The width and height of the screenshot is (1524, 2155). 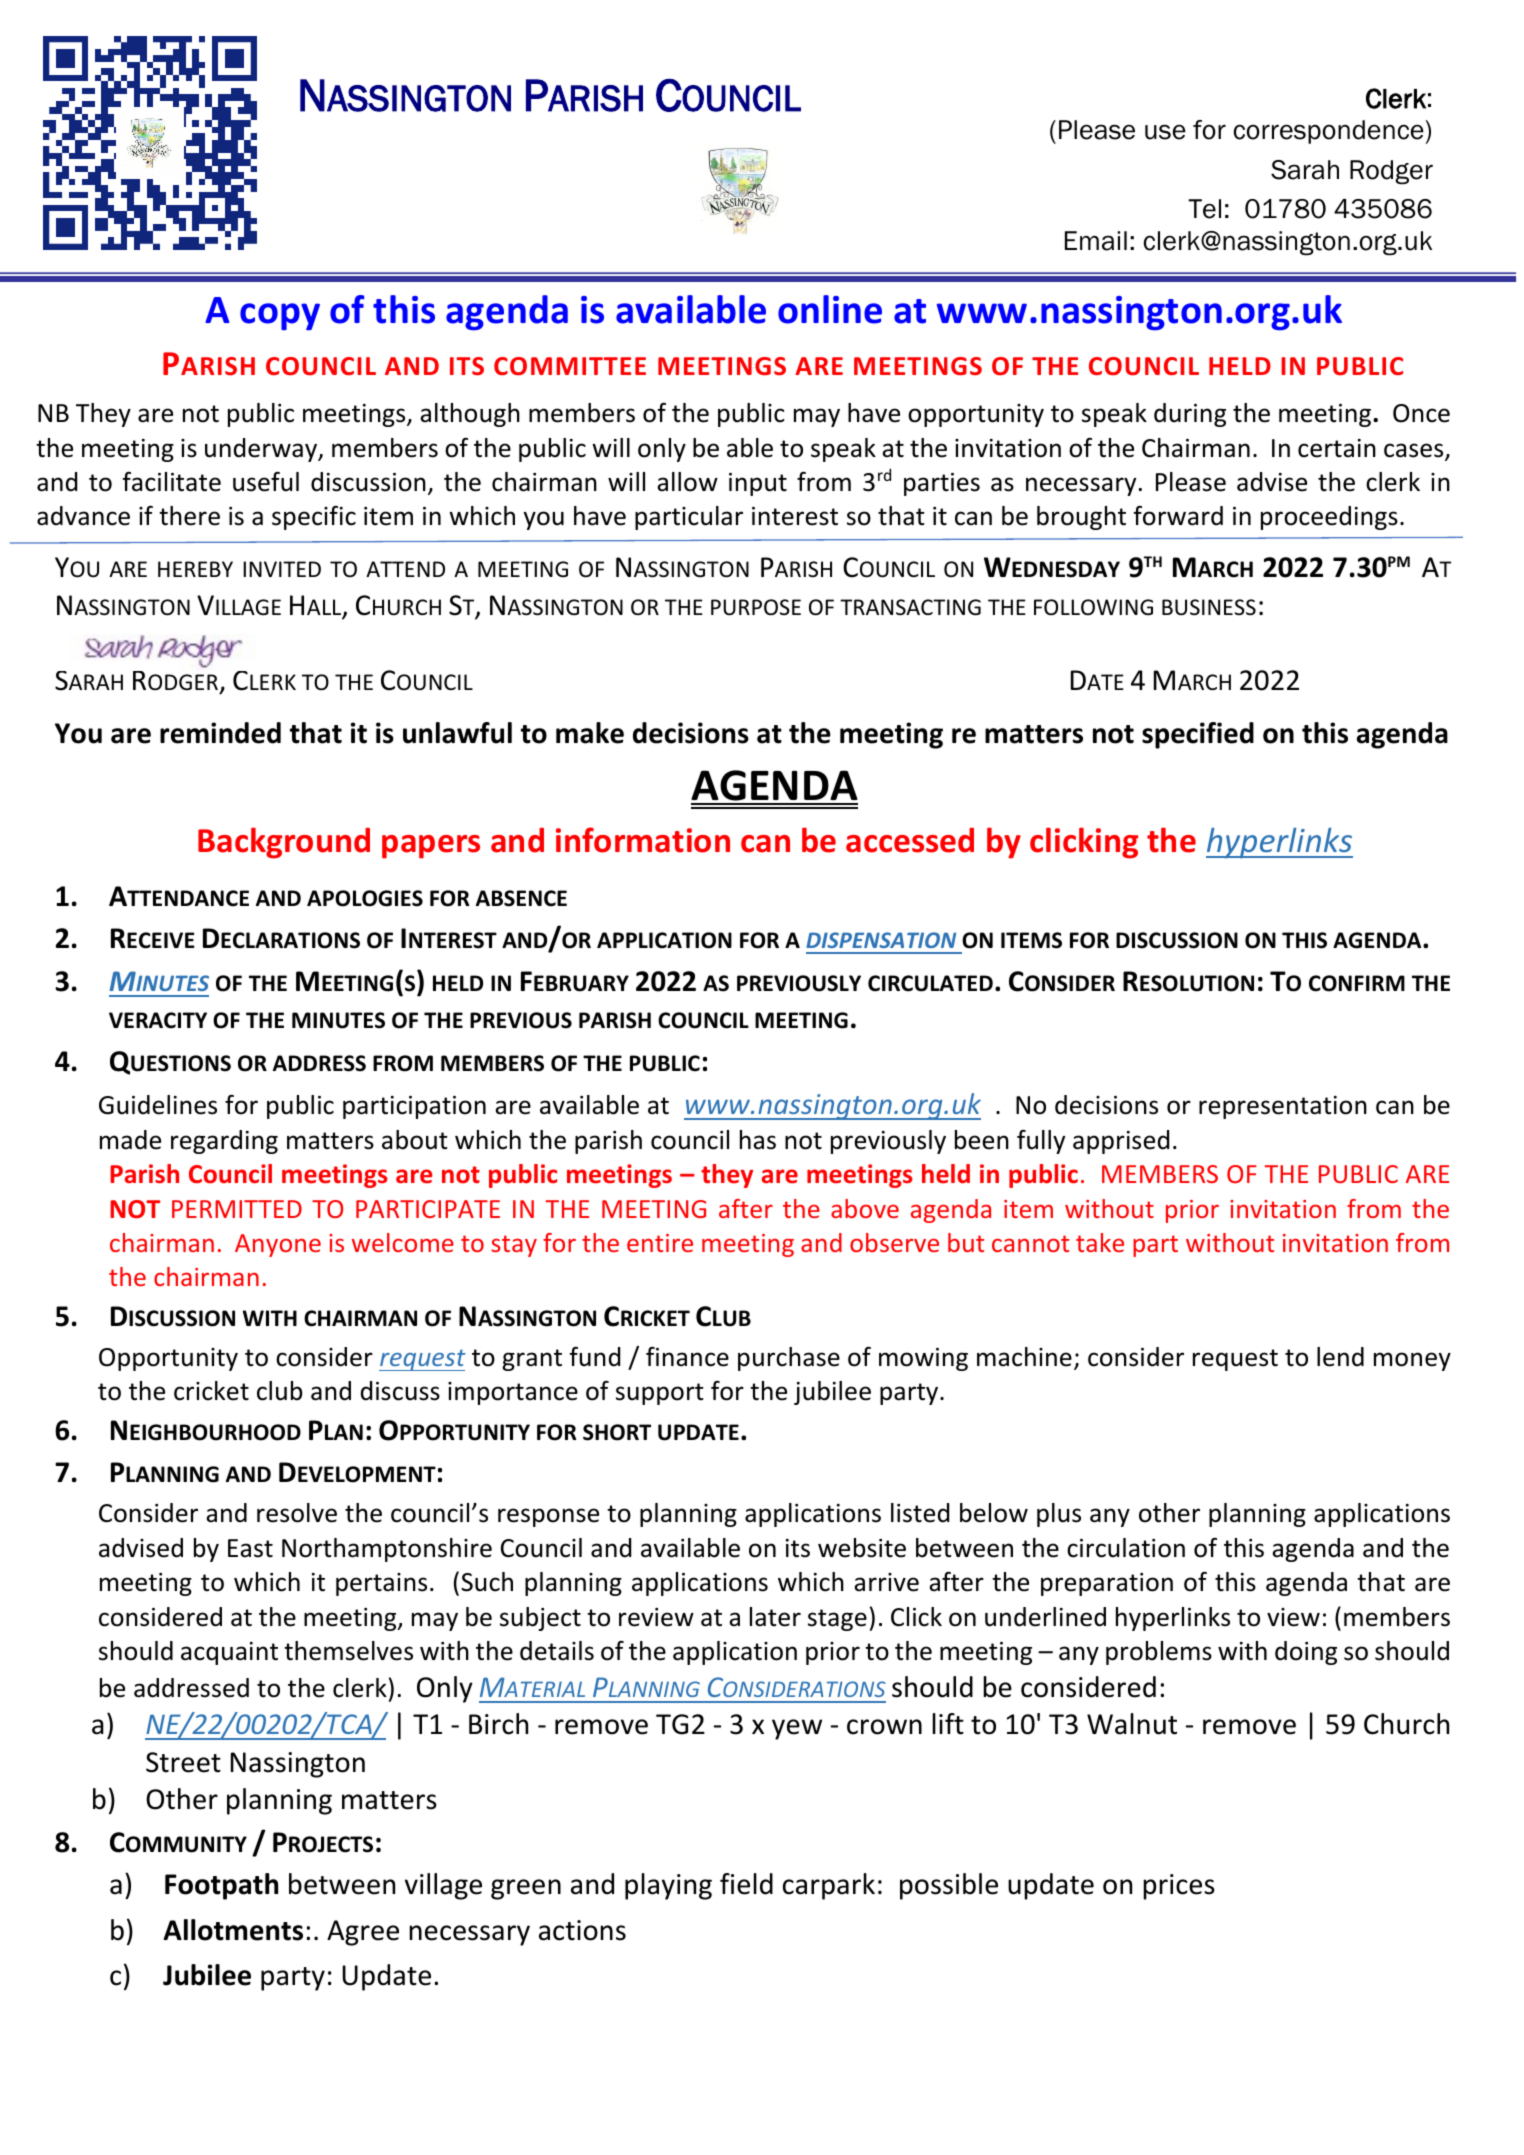 What do you see at coordinates (830, 309) in the screenshot?
I see `online` at bounding box center [830, 309].
